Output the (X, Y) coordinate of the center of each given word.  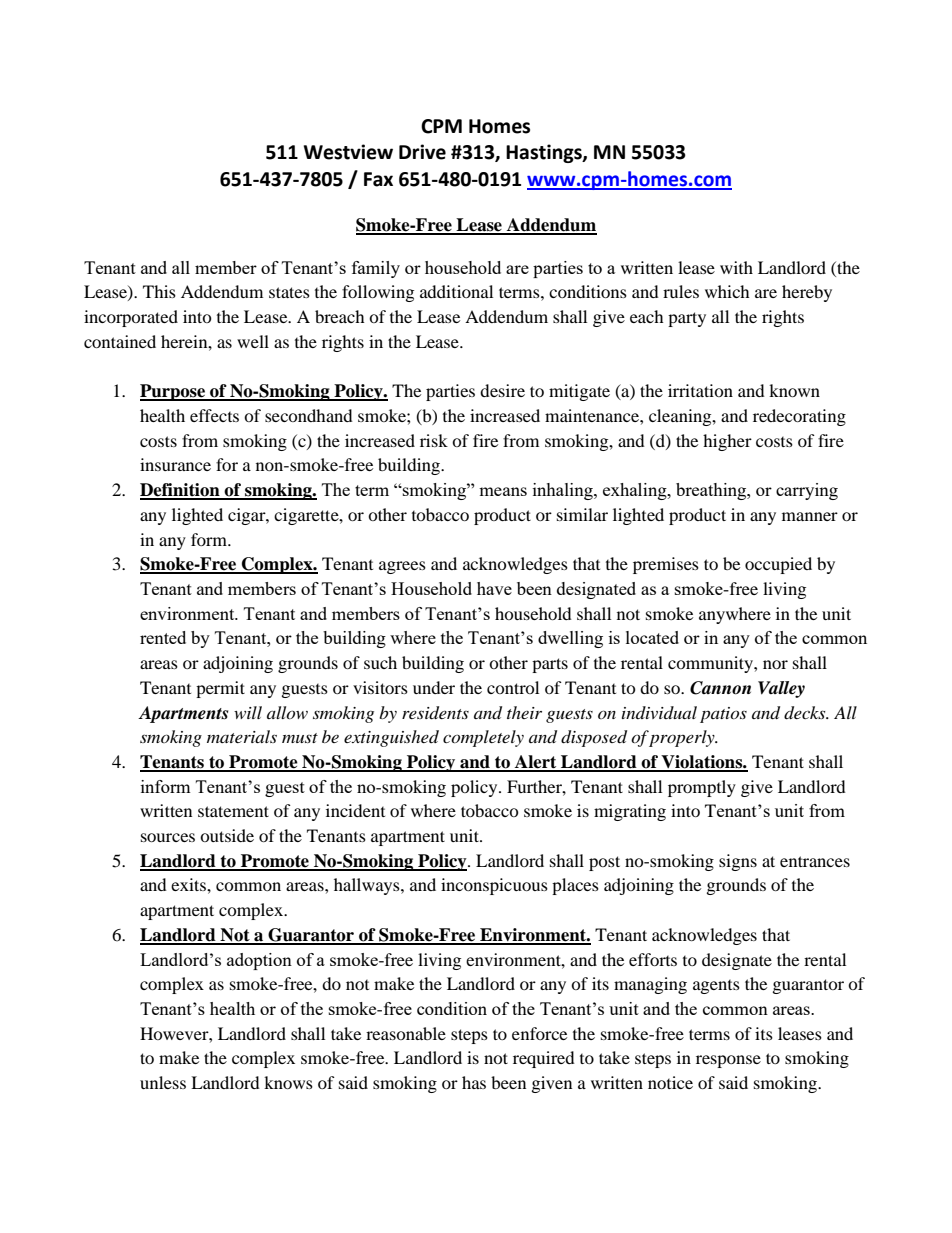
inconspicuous (494, 886)
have (494, 588)
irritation (700, 390)
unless (163, 1082)
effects (214, 415)
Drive (422, 152)
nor (775, 664)
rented (163, 637)
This (159, 291)
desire (502, 390)
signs (738, 862)
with (736, 267)
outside (227, 835)
